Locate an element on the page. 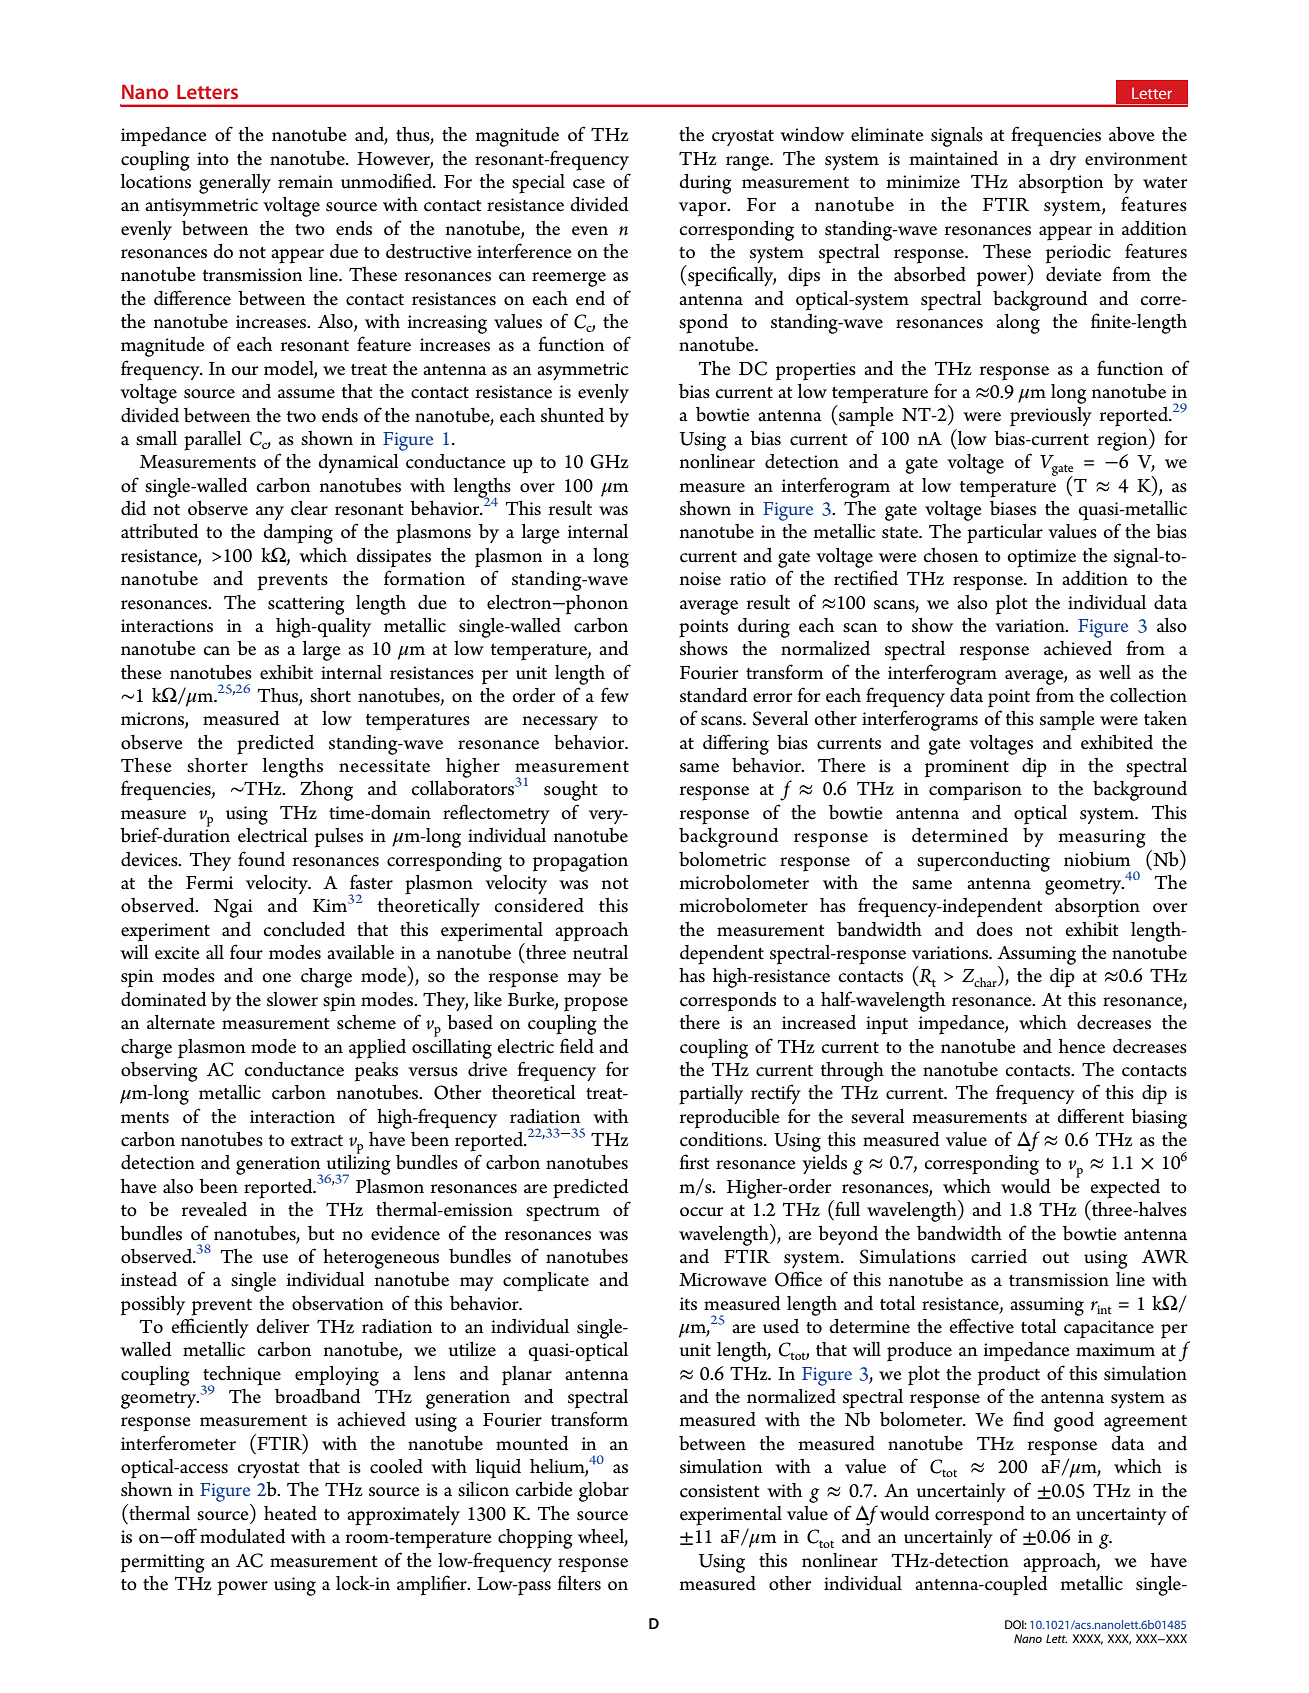  shunted is located at coordinates (572, 415).
